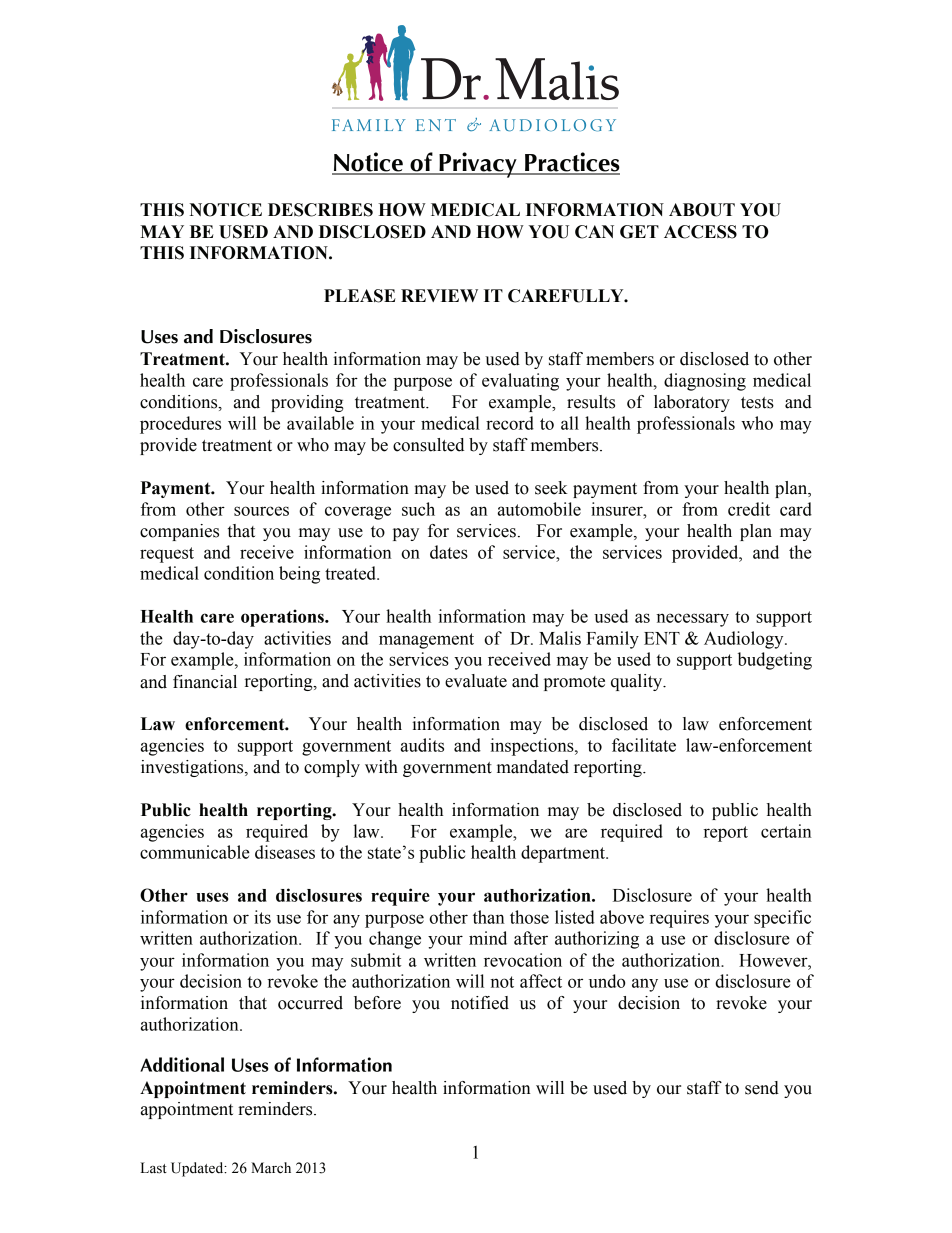 This screenshot has width=952, height=1233. I want to click on send, so click(762, 1088).
